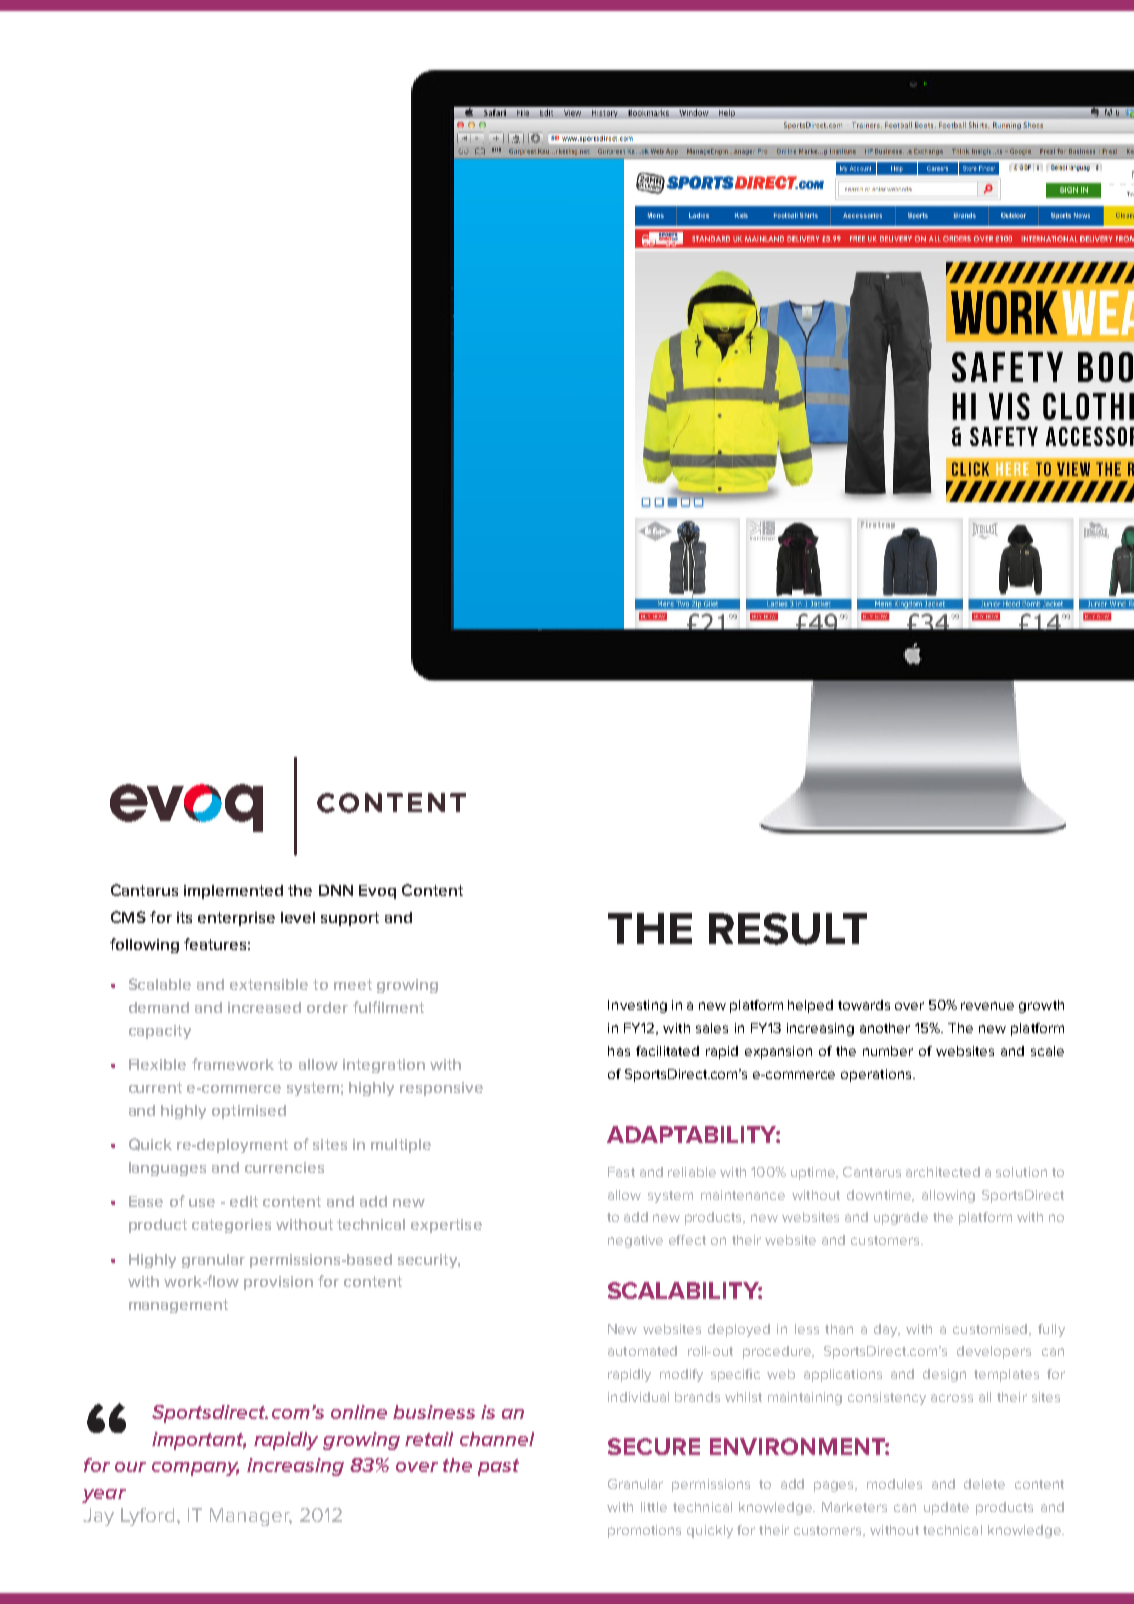 The height and width of the document is (1604, 1134). Describe the element at coordinates (178, 1306) in the document. I see `management` at that location.
